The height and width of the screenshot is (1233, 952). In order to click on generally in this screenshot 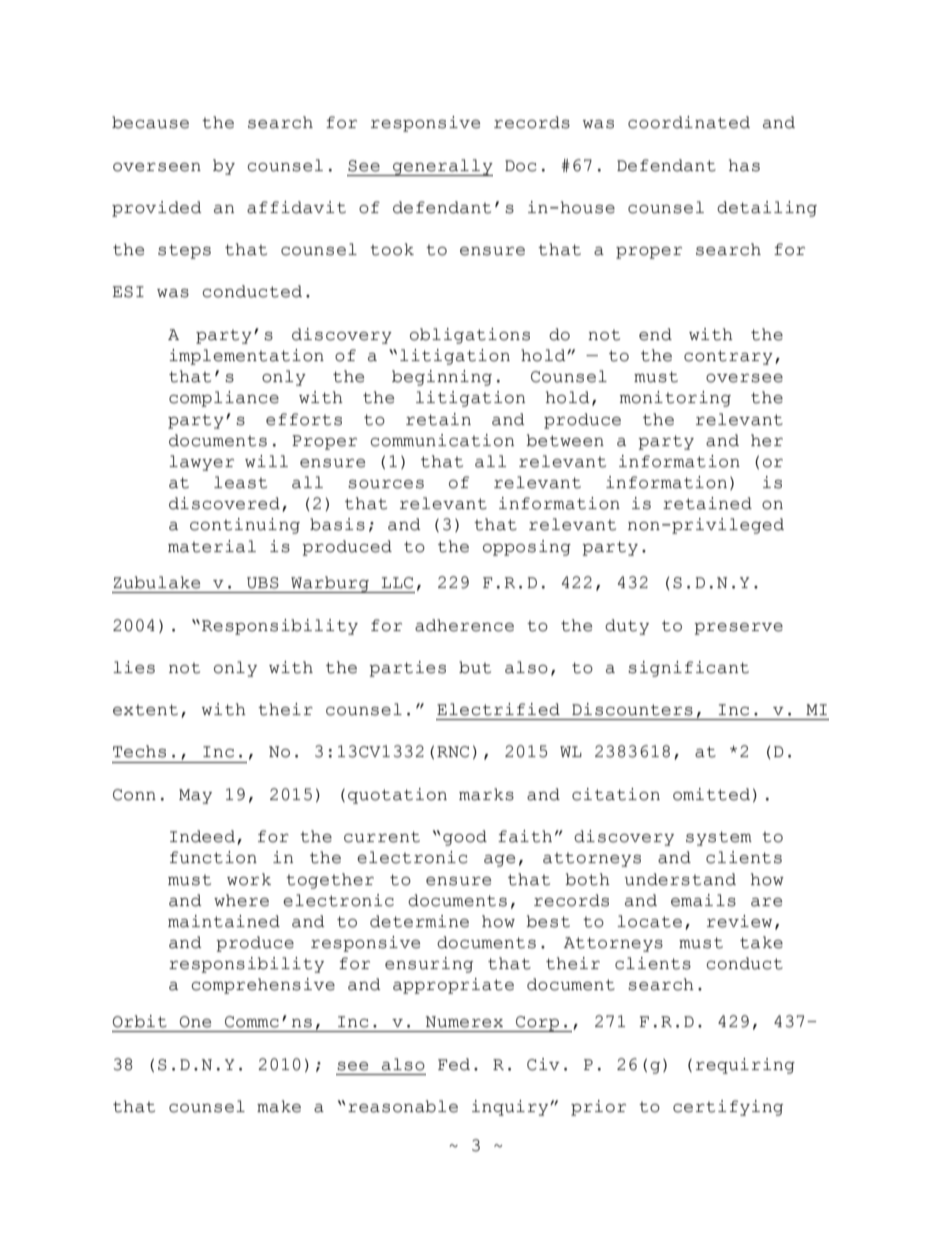, I will do `click(442, 167)`.
